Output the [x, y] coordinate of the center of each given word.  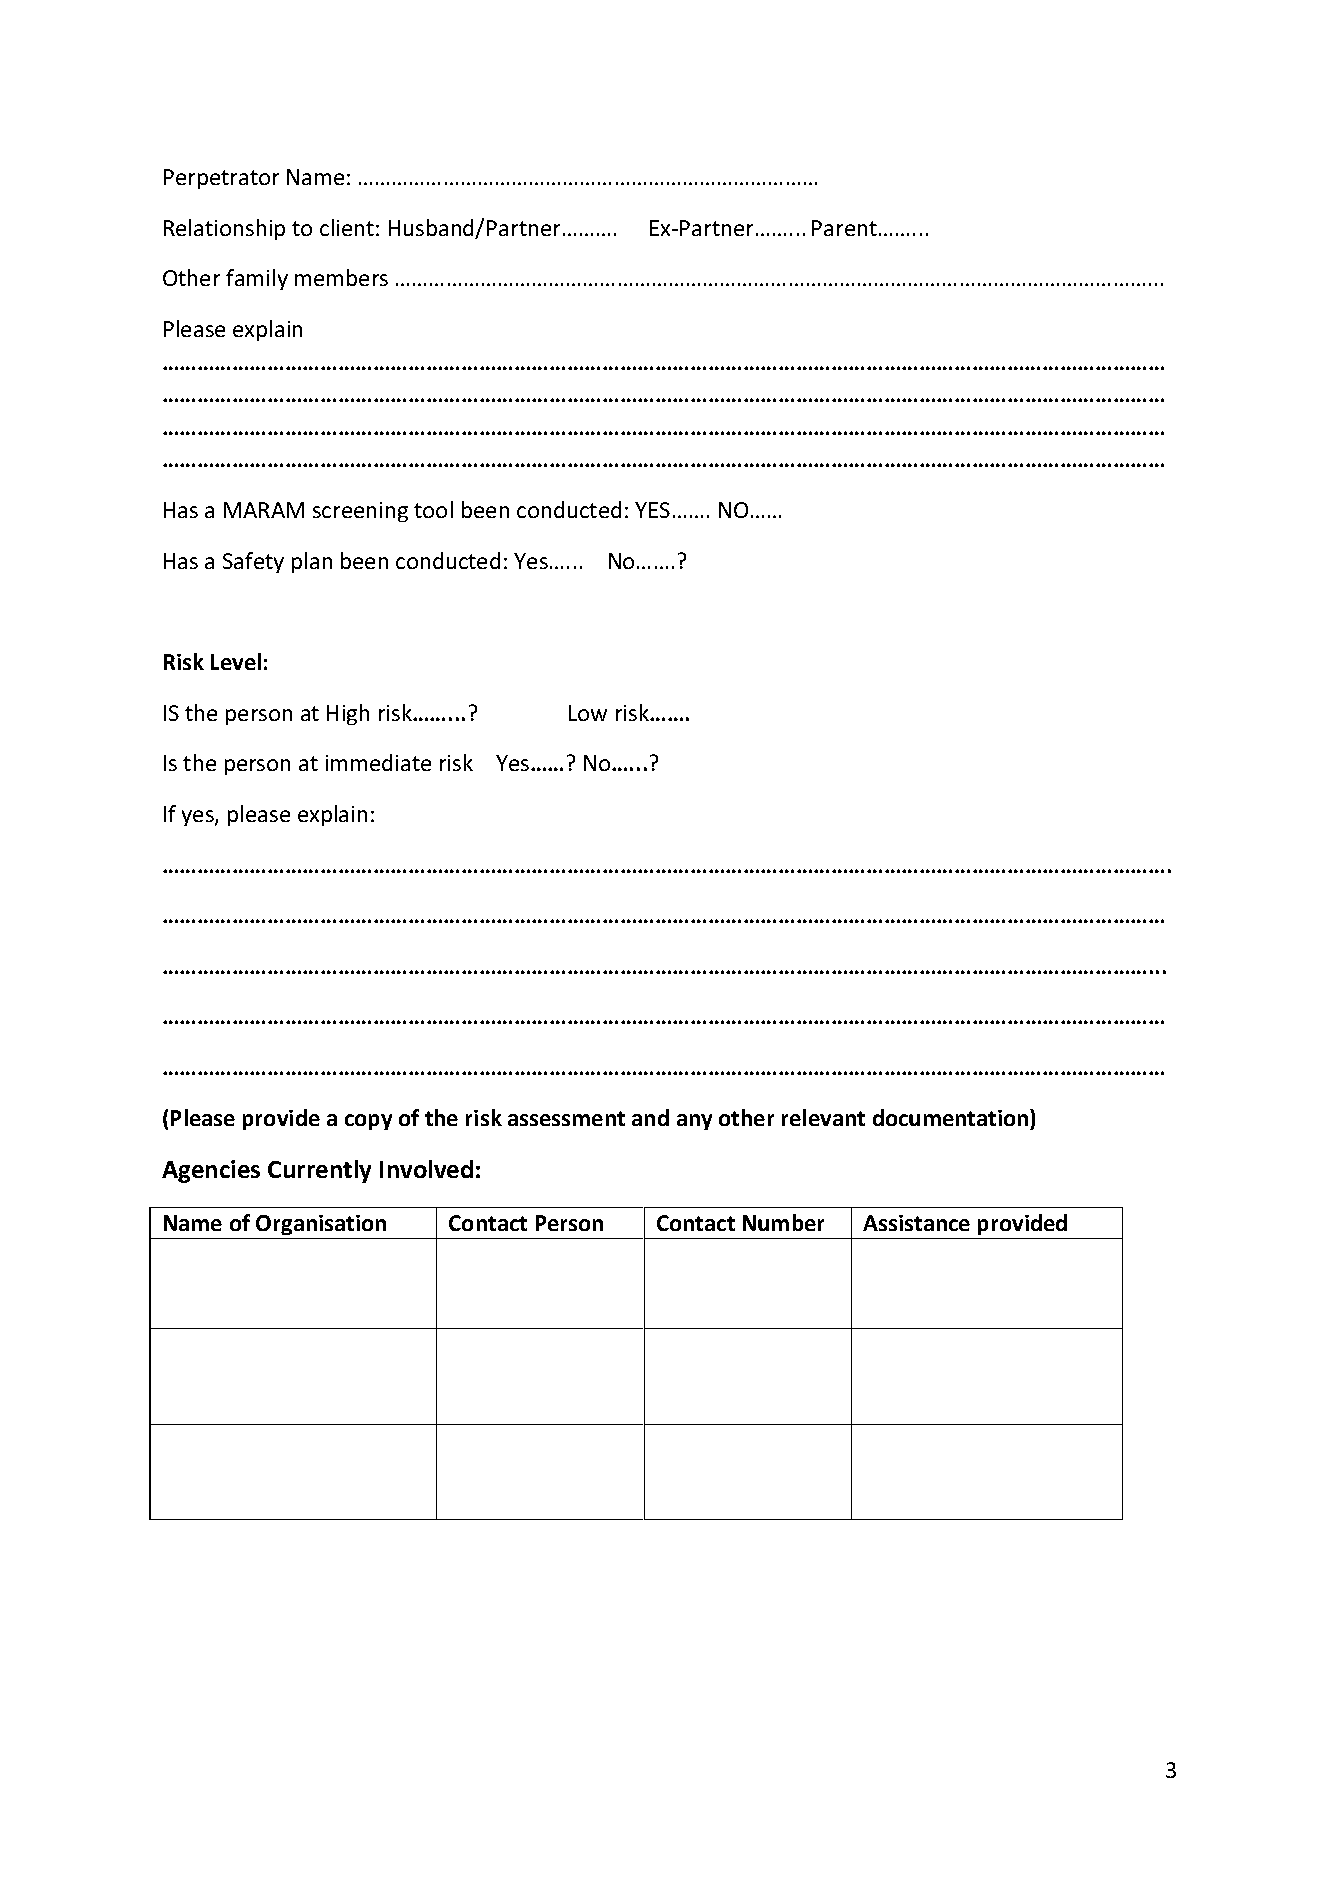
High [348, 714]
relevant [823, 1117]
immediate [378, 762]
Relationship [224, 229]
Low [588, 713]
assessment [566, 1118]
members [341, 277]
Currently [319, 1171]
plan [312, 562]
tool [433, 509]
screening [360, 512]
